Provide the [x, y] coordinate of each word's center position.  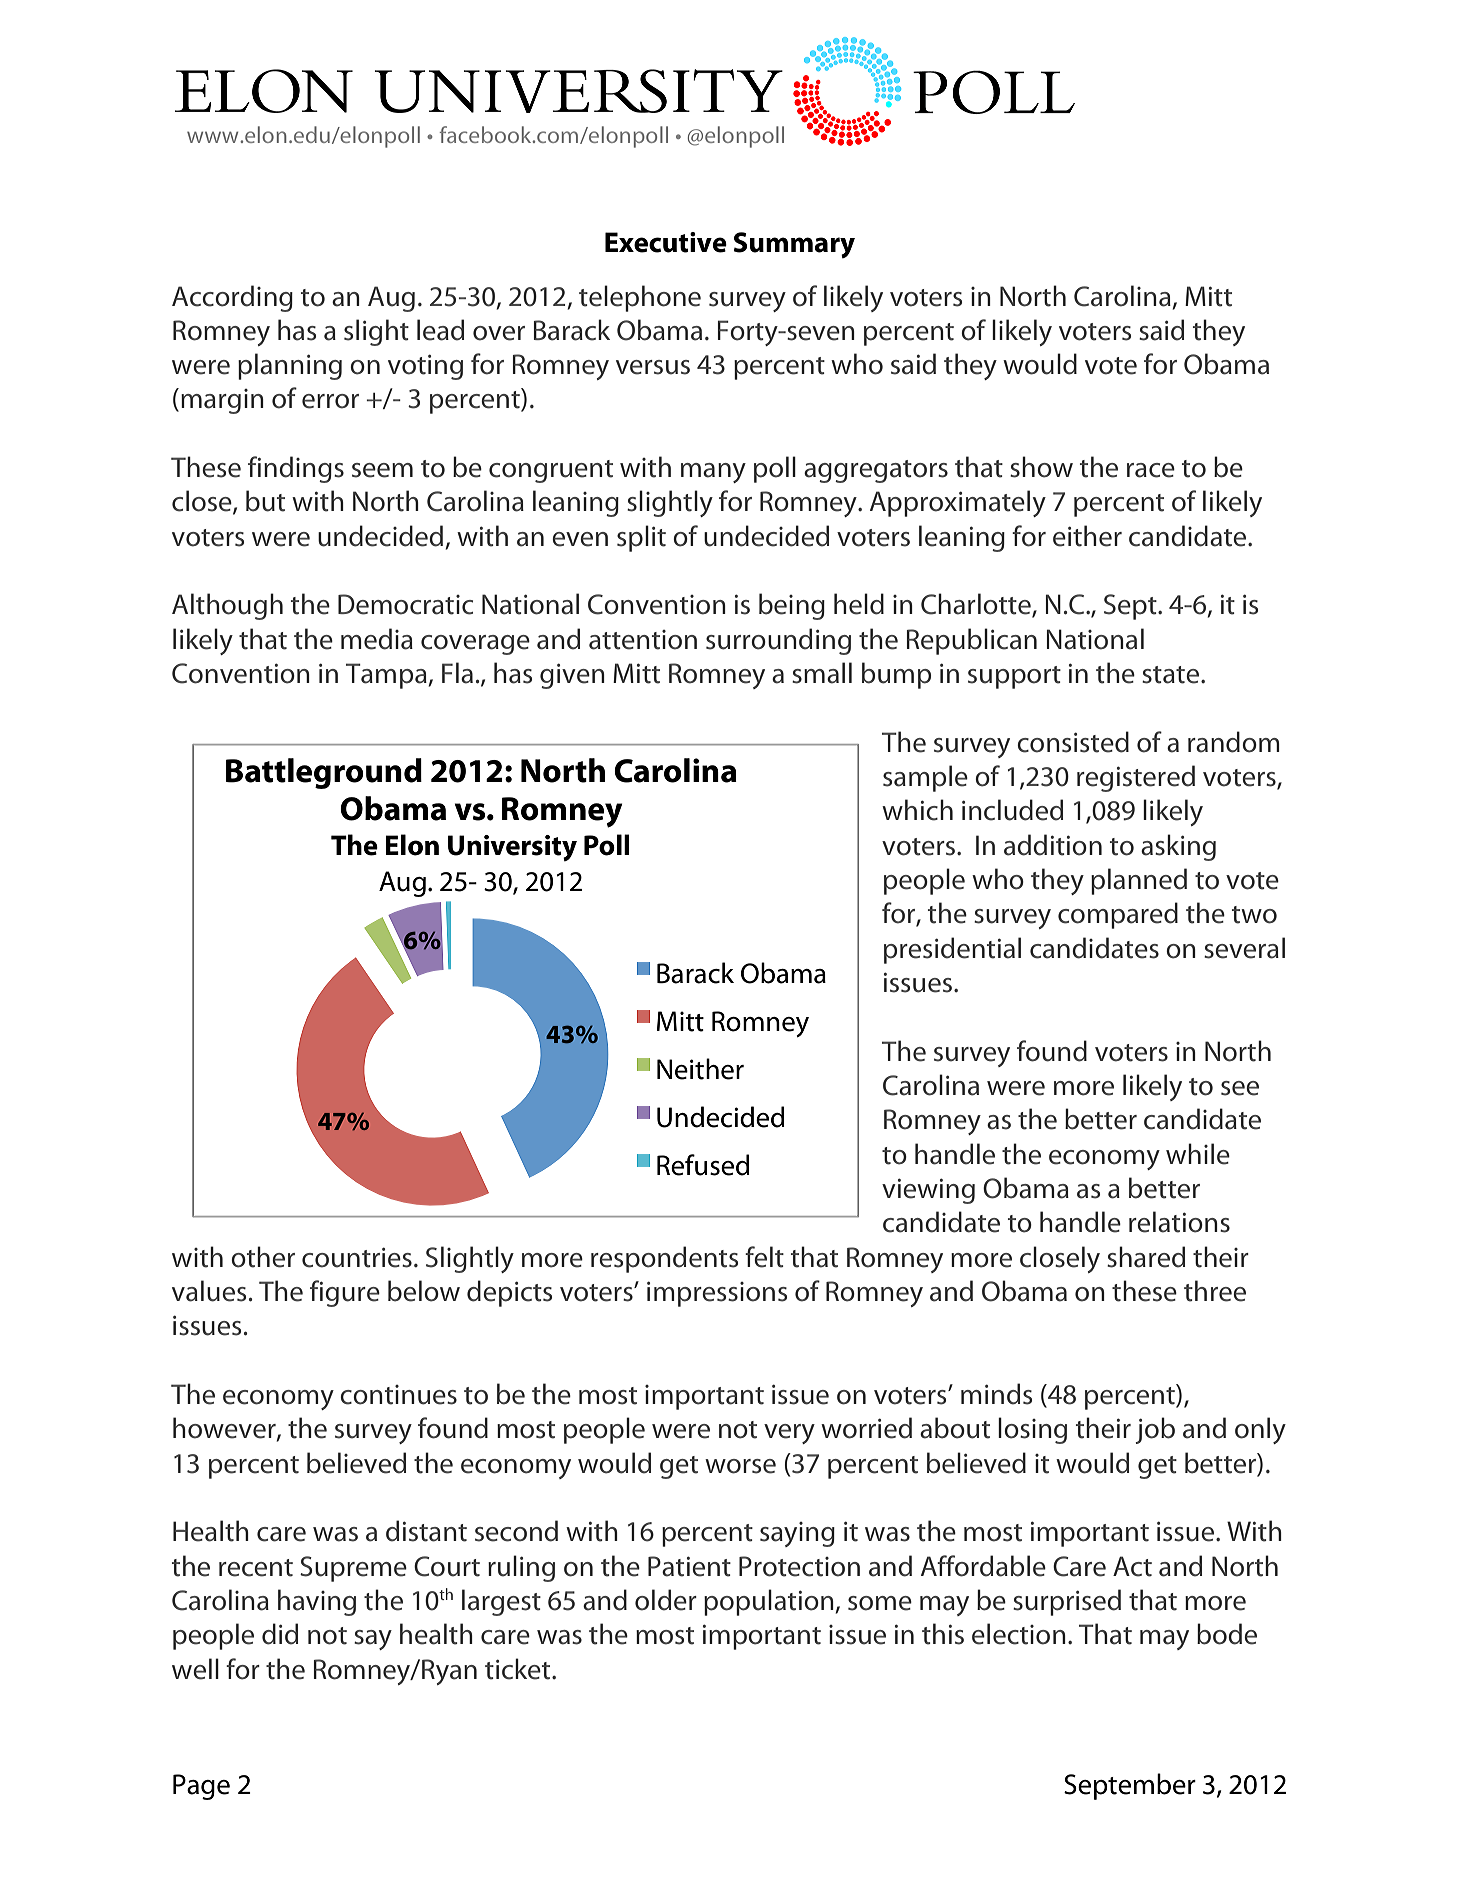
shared [1146, 1257]
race [1151, 470]
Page [201, 1787]
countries [357, 1258]
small [822, 673]
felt [764, 1257]
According [232, 298]
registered [1136, 778]
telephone [640, 298]
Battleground [324, 773]
